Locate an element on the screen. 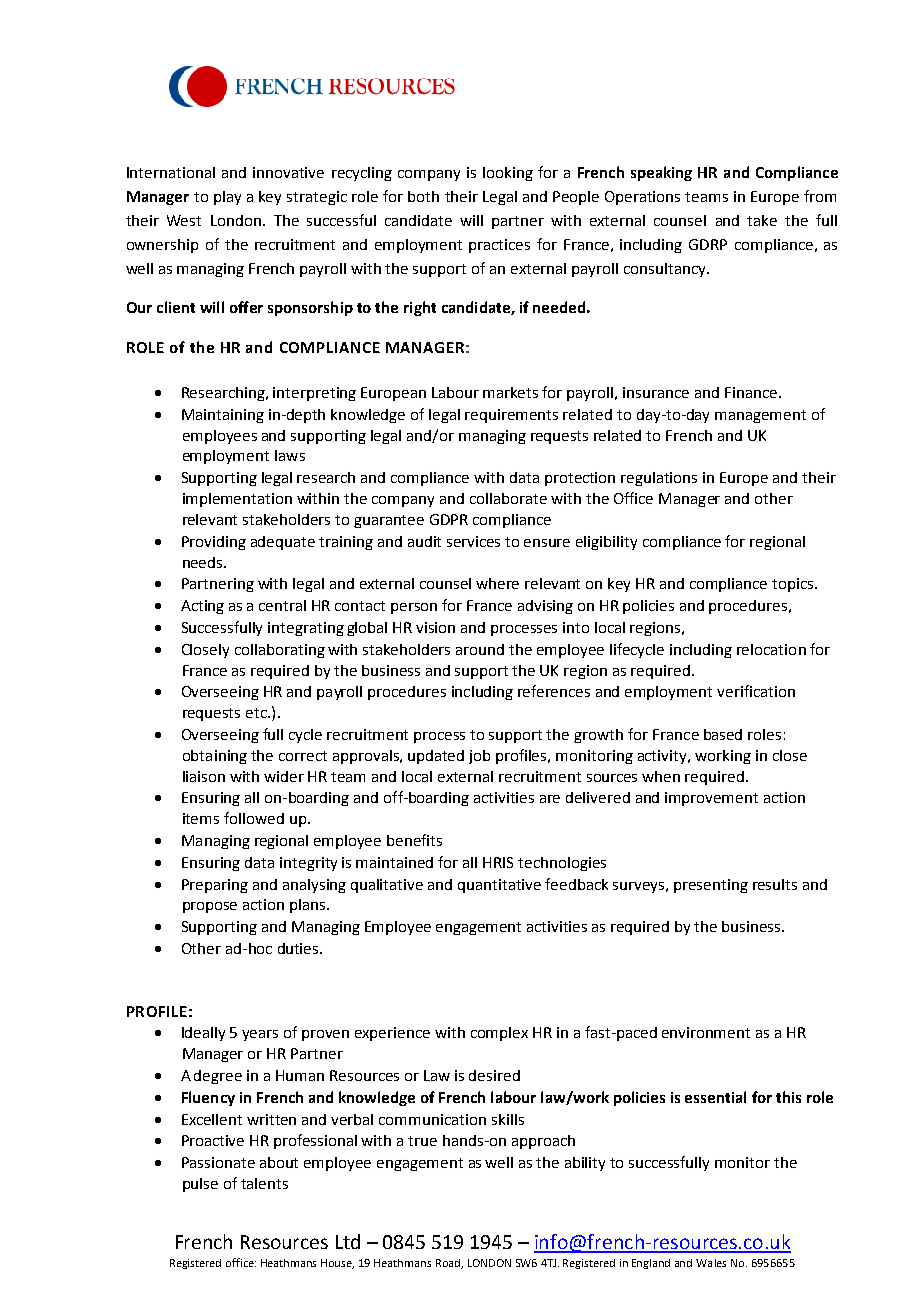 This screenshot has height=1308, width=924. environment is located at coordinates (706, 1032).
